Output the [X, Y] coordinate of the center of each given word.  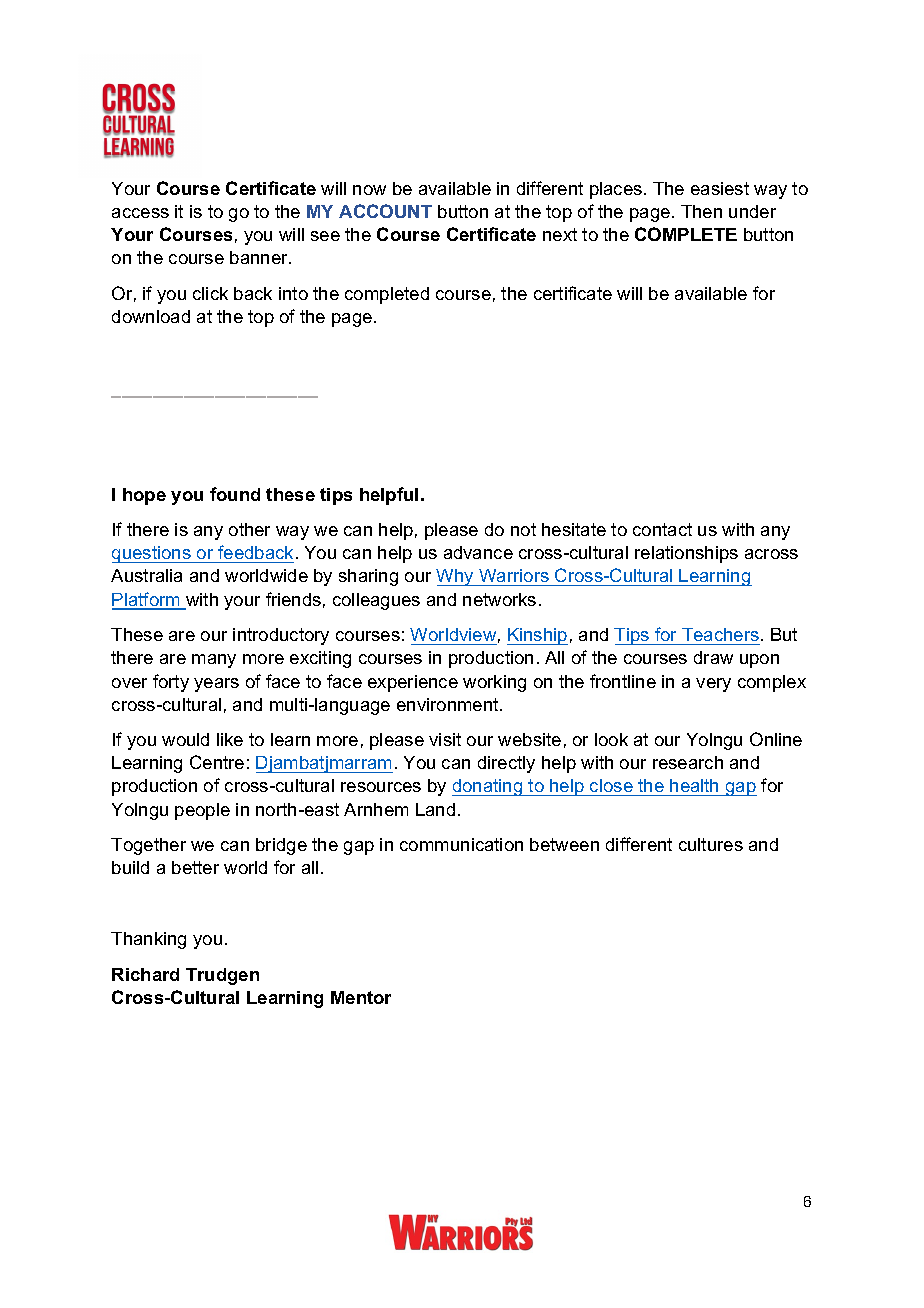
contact [662, 529]
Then [701, 211]
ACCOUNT [385, 211]
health [695, 787]
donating [488, 787]
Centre [217, 762]
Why [456, 577]
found [235, 494]
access [140, 213]
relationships [686, 554]
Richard [145, 974]
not [523, 529]
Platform [147, 600]
